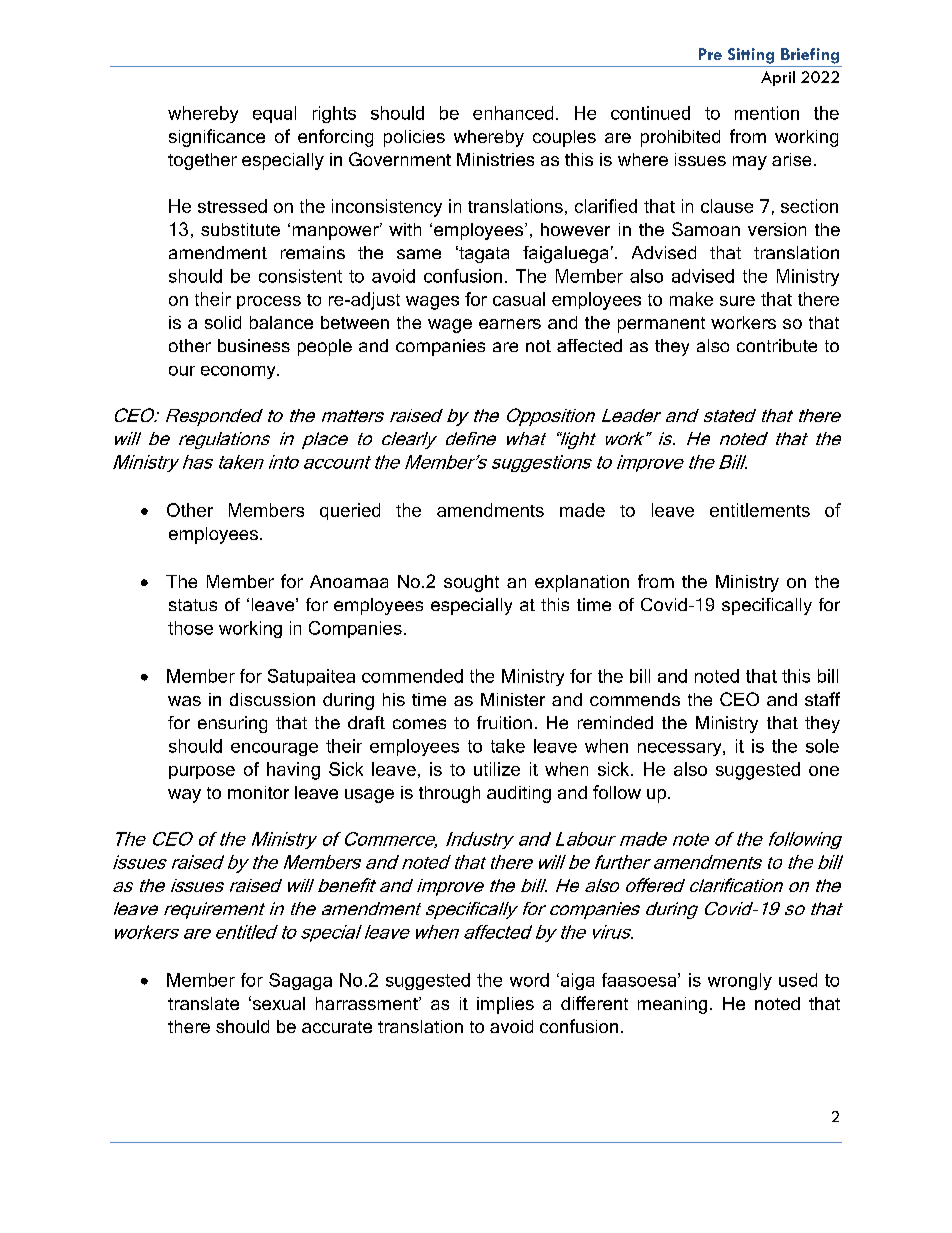 The width and height of the screenshot is (952, 1233). I want to click on enhanced, so click(513, 113).
